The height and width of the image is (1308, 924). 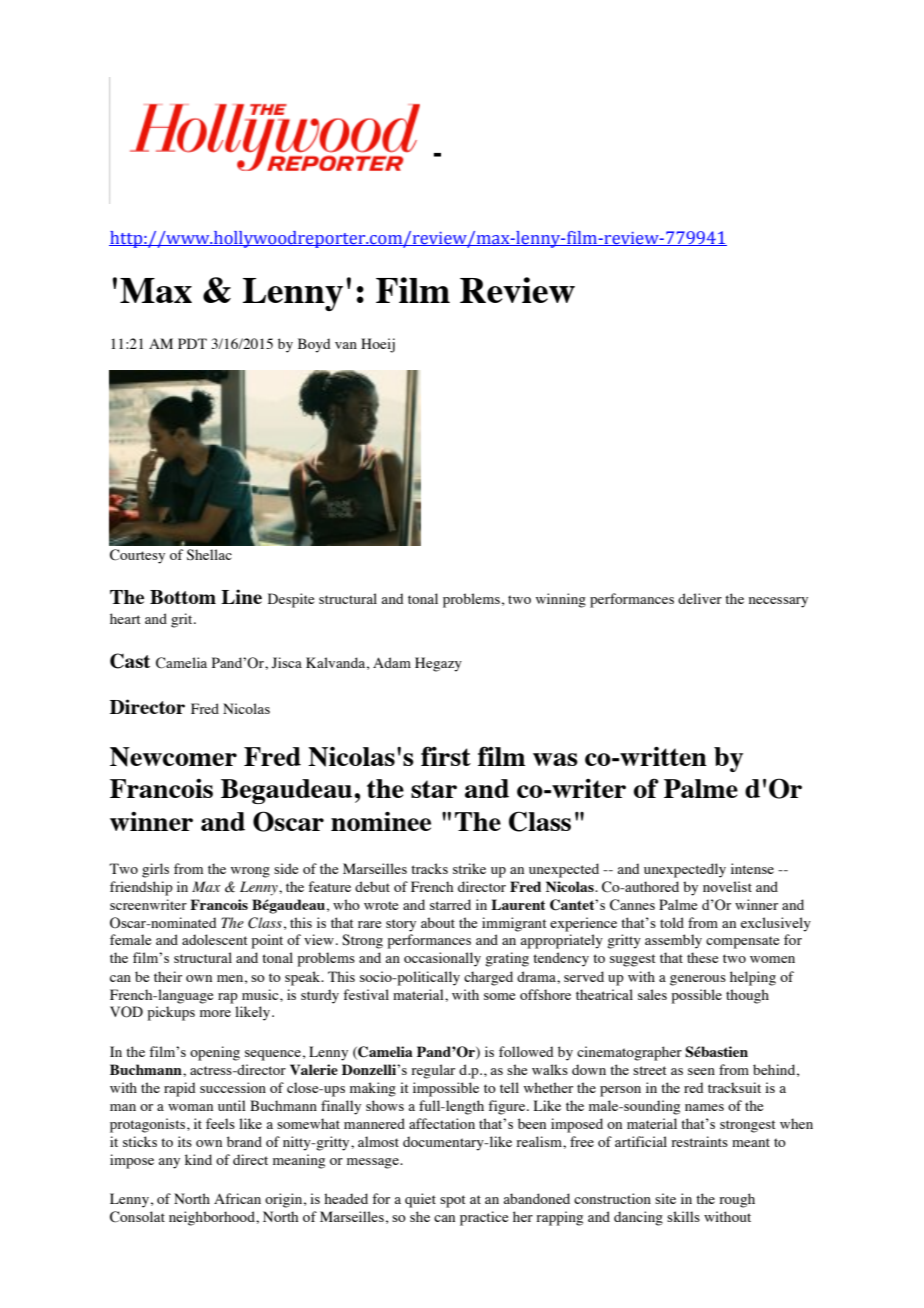 I want to click on deliver, so click(x=700, y=598).
